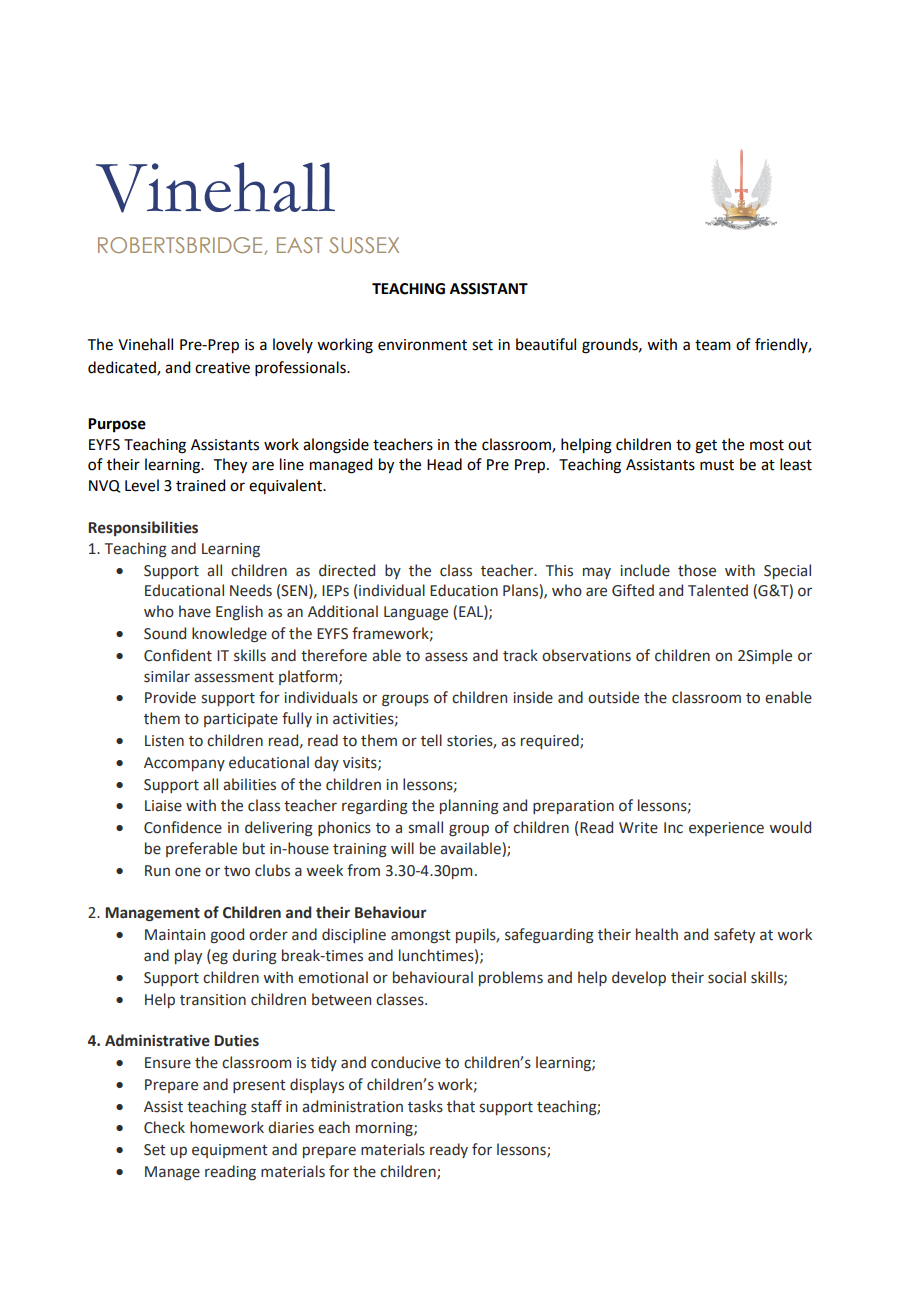 The height and width of the screenshot is (1308, 924). What do you see at coordinates (364, 245) in the screenshot?
I see `SUSSEX` at bounding box center [364, 245].
